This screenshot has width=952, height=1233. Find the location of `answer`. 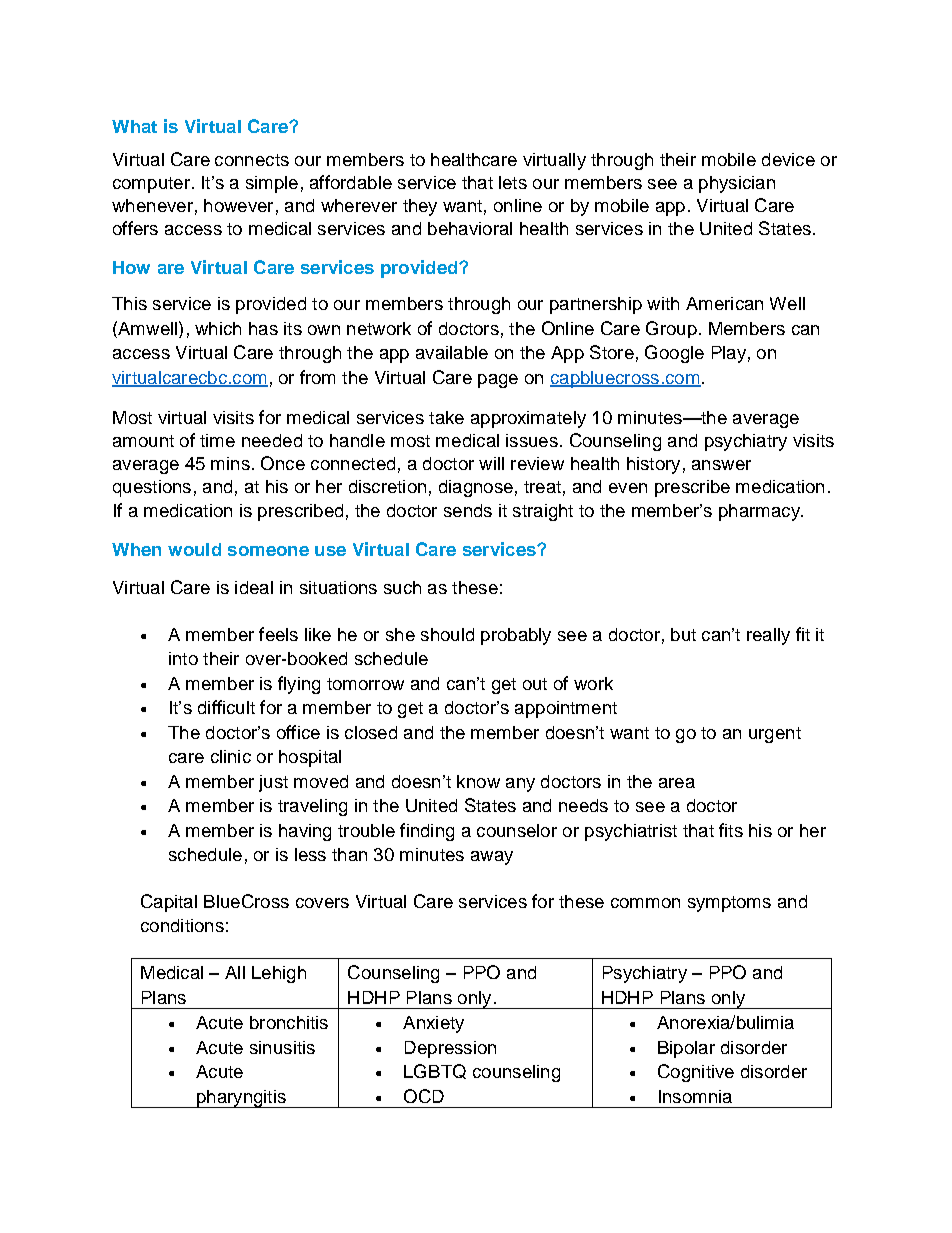

answer is located at coordinates (721, 465).
